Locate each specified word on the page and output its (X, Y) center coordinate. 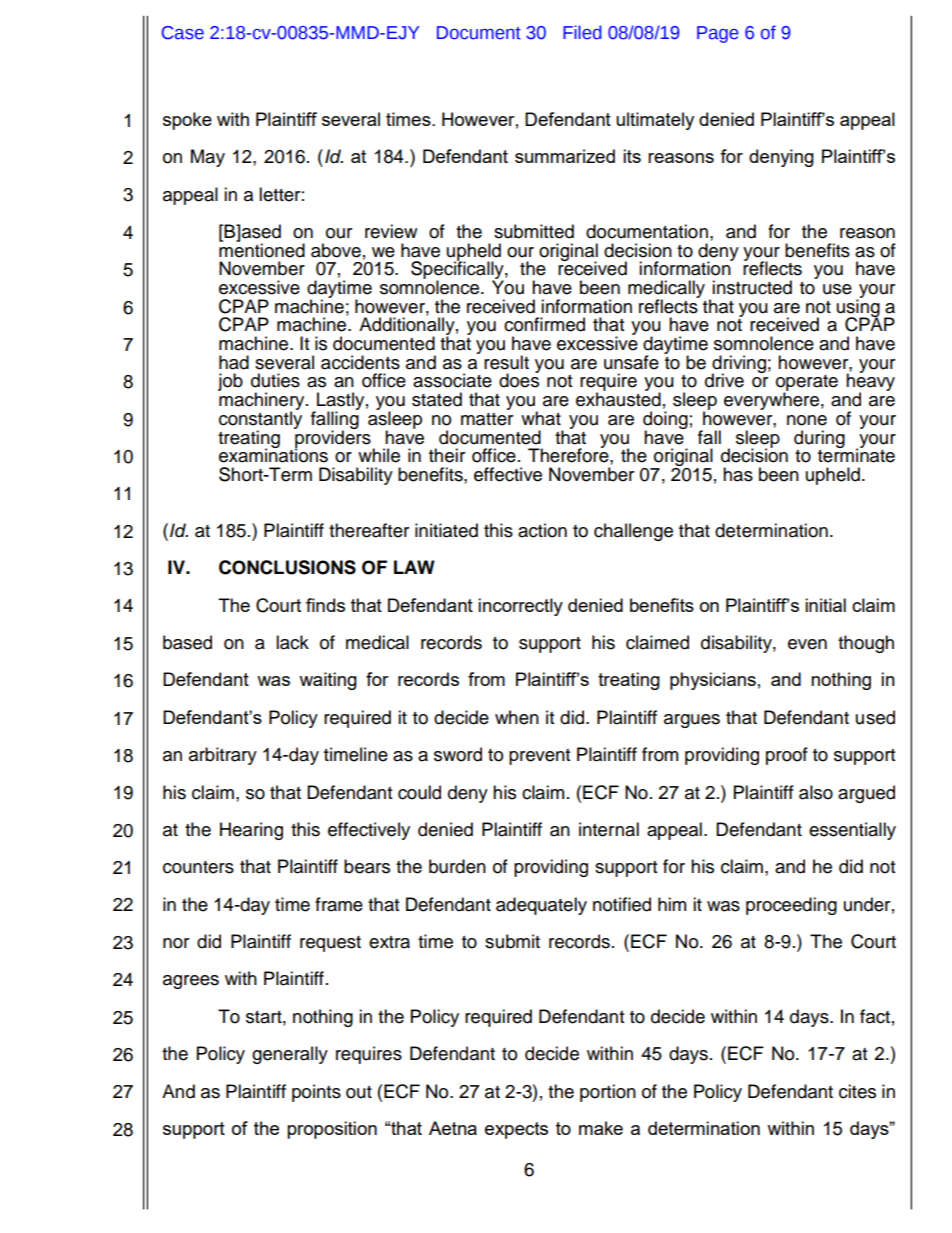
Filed (582, 32)
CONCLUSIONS (287, 567)
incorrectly (520, 607)
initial (825, 605)
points (316, 1093)
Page (718, 34)
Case (183, 33)
